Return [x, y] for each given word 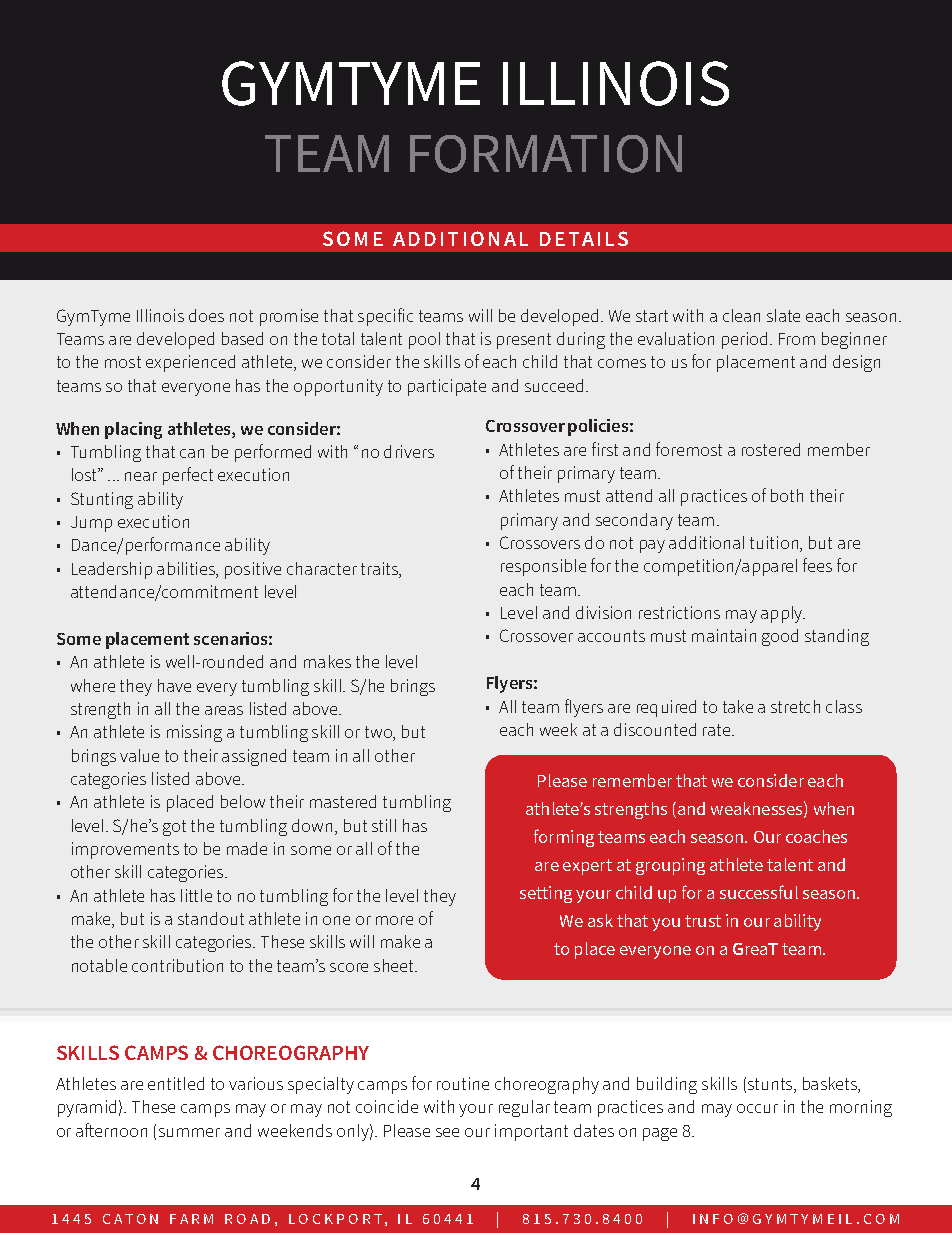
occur [757, 1108]
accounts [611, 636]
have [174, 685]
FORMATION [546, 154]
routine [463, 1083]
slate [783, 315]
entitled [176, 1083]
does [206, 315]
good [780, 637]
